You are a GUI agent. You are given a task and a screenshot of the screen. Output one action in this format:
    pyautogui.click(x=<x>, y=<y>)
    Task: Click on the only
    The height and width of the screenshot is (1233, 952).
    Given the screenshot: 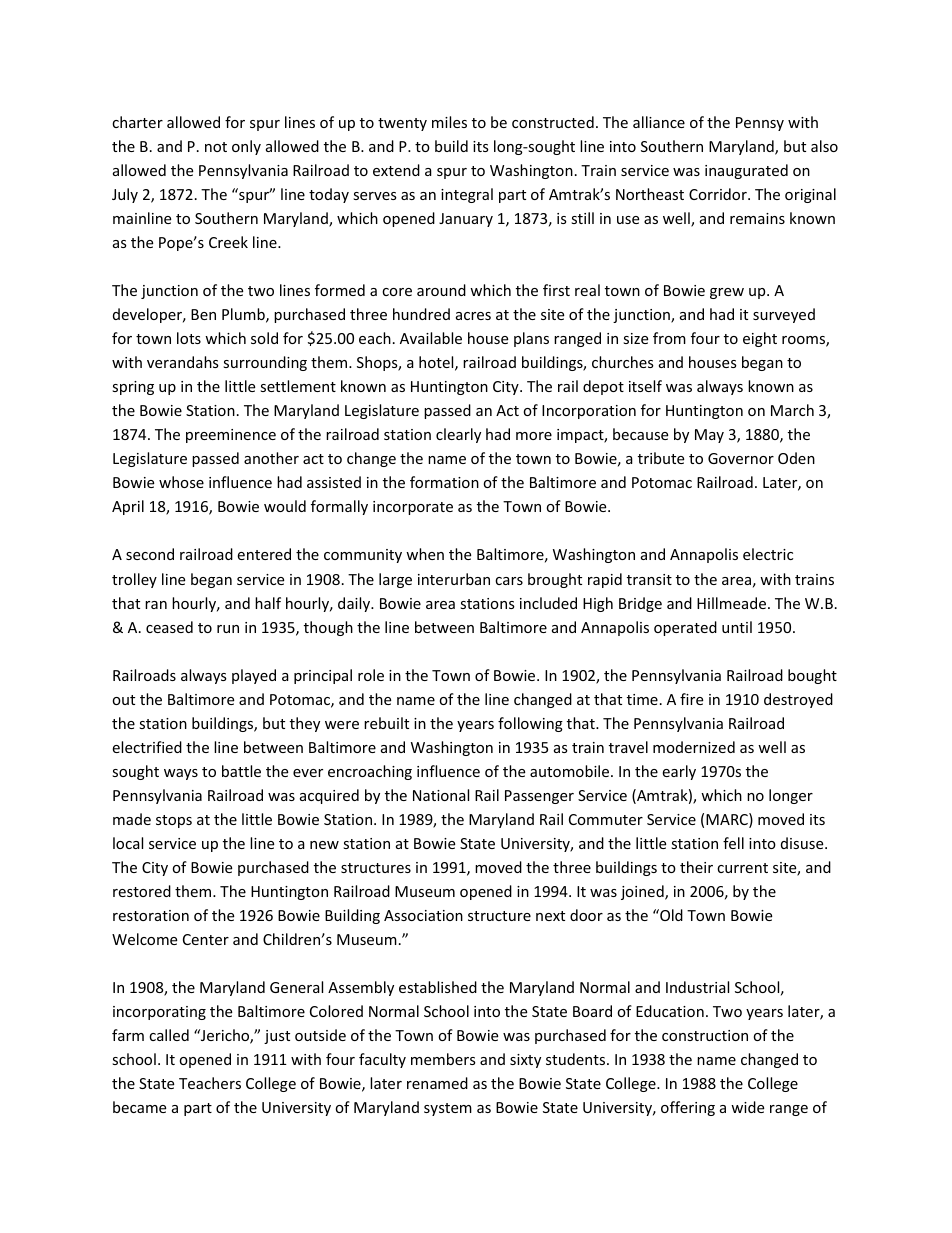 What is the action you would take?
    pyautogui.click(x=246, y=147)
